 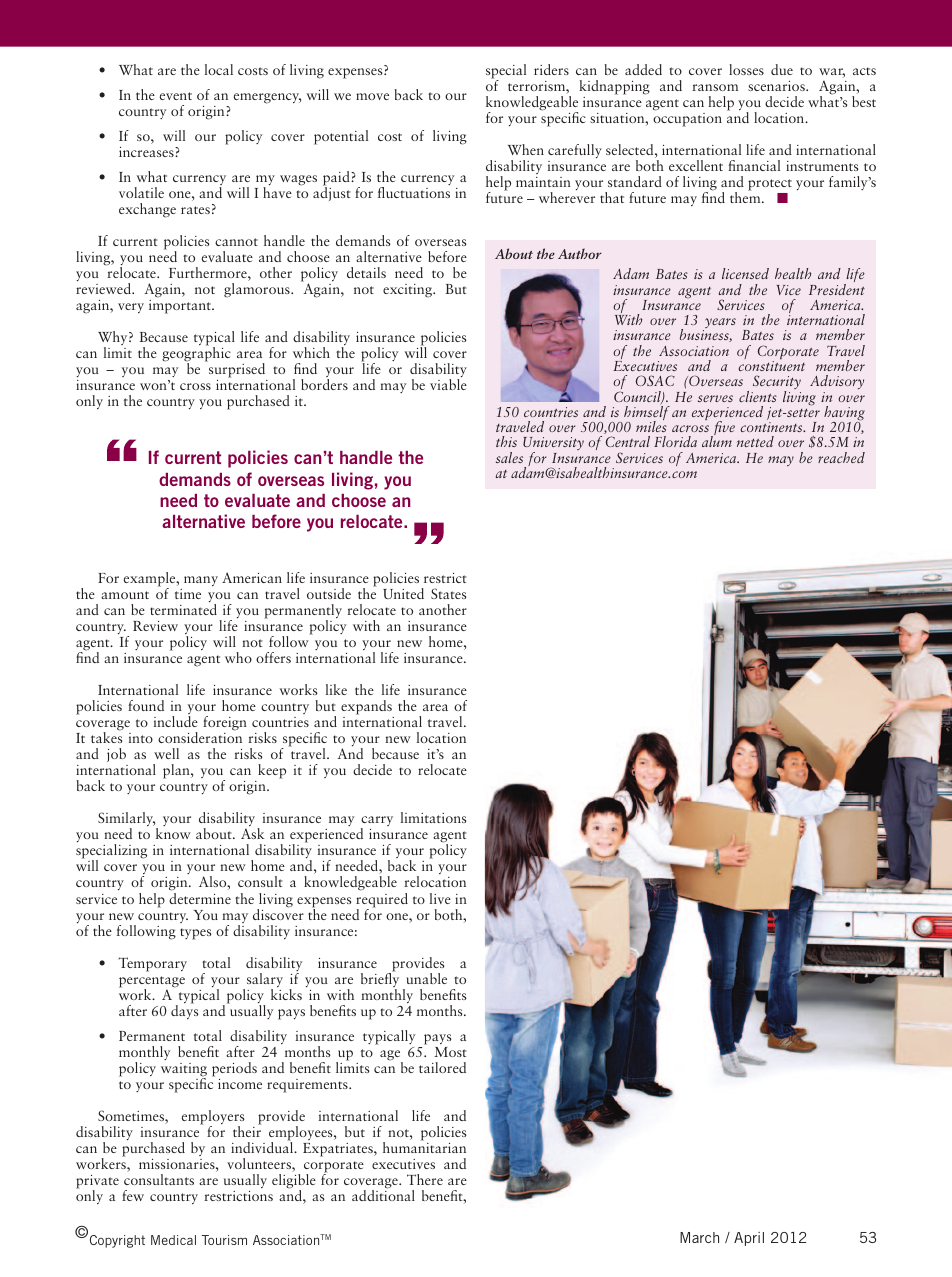 What do you see at coordinates (237, 371) in the screenshot?
I see `surprised` at bounding box center [237, 371].
